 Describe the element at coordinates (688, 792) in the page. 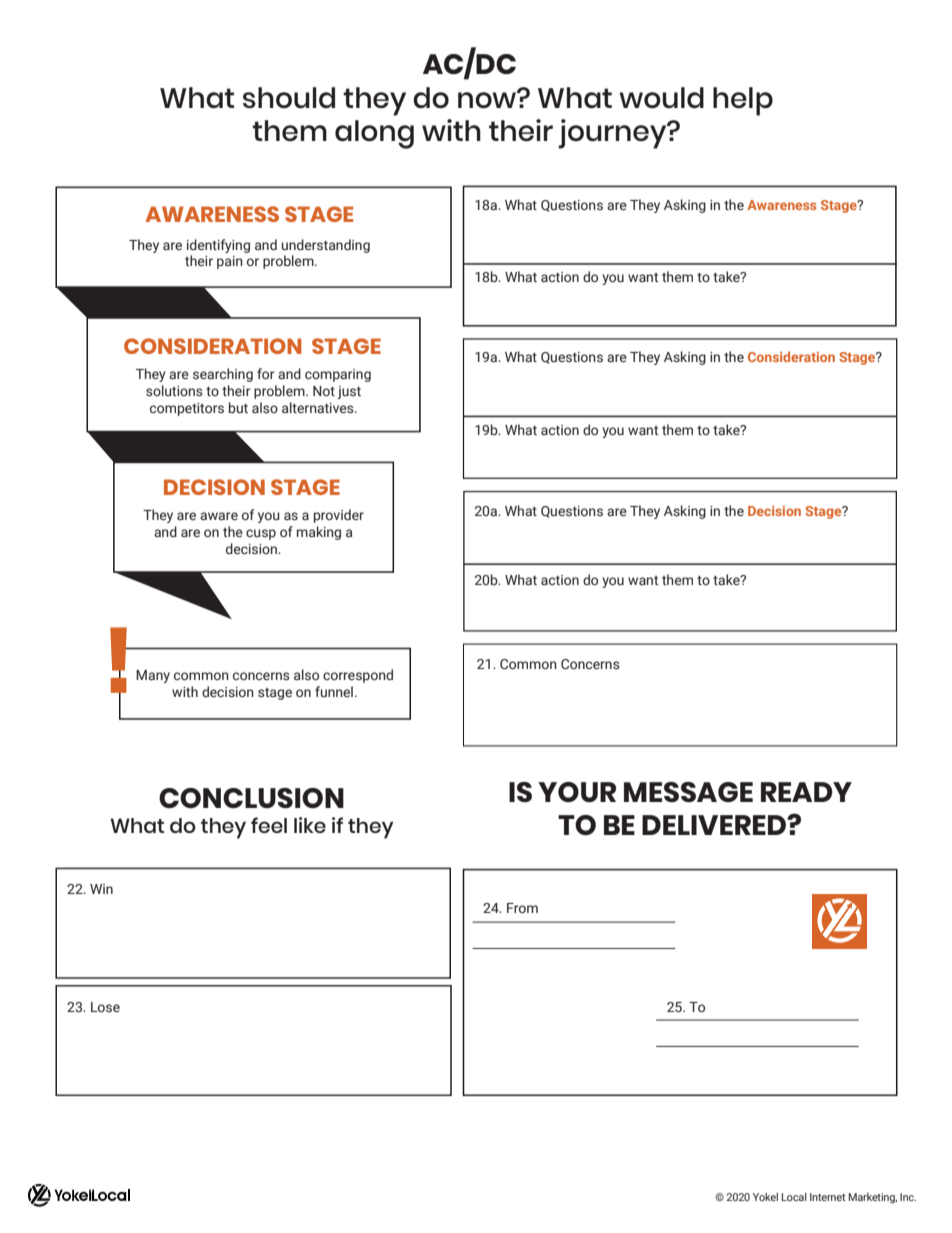

I see `MESSAGE` at that location.
